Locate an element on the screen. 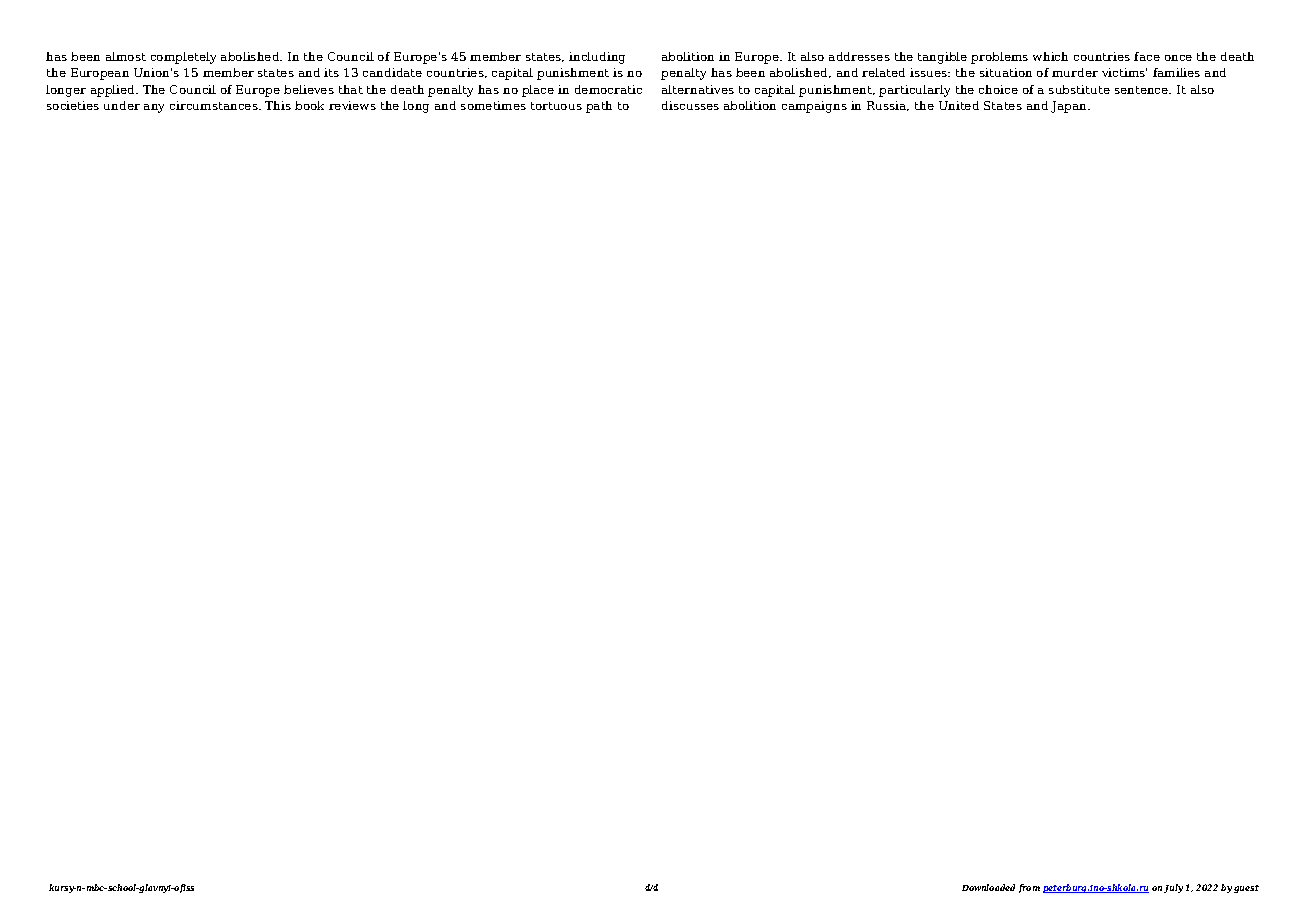 This screenshot has width=1308, height=924. victims is located at coordinates (1124, 72).
